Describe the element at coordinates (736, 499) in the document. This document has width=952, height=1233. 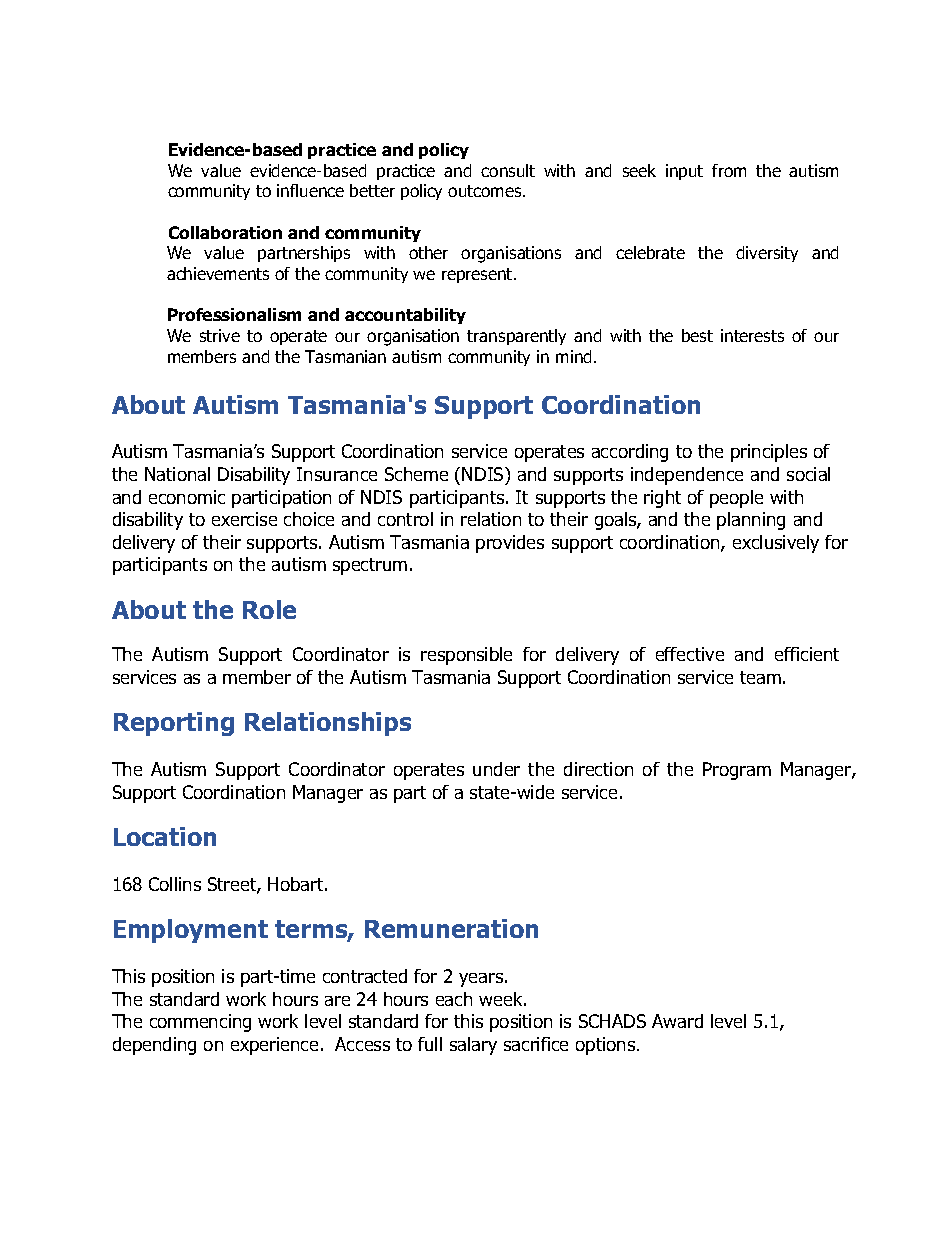
I see `people` at that location.
